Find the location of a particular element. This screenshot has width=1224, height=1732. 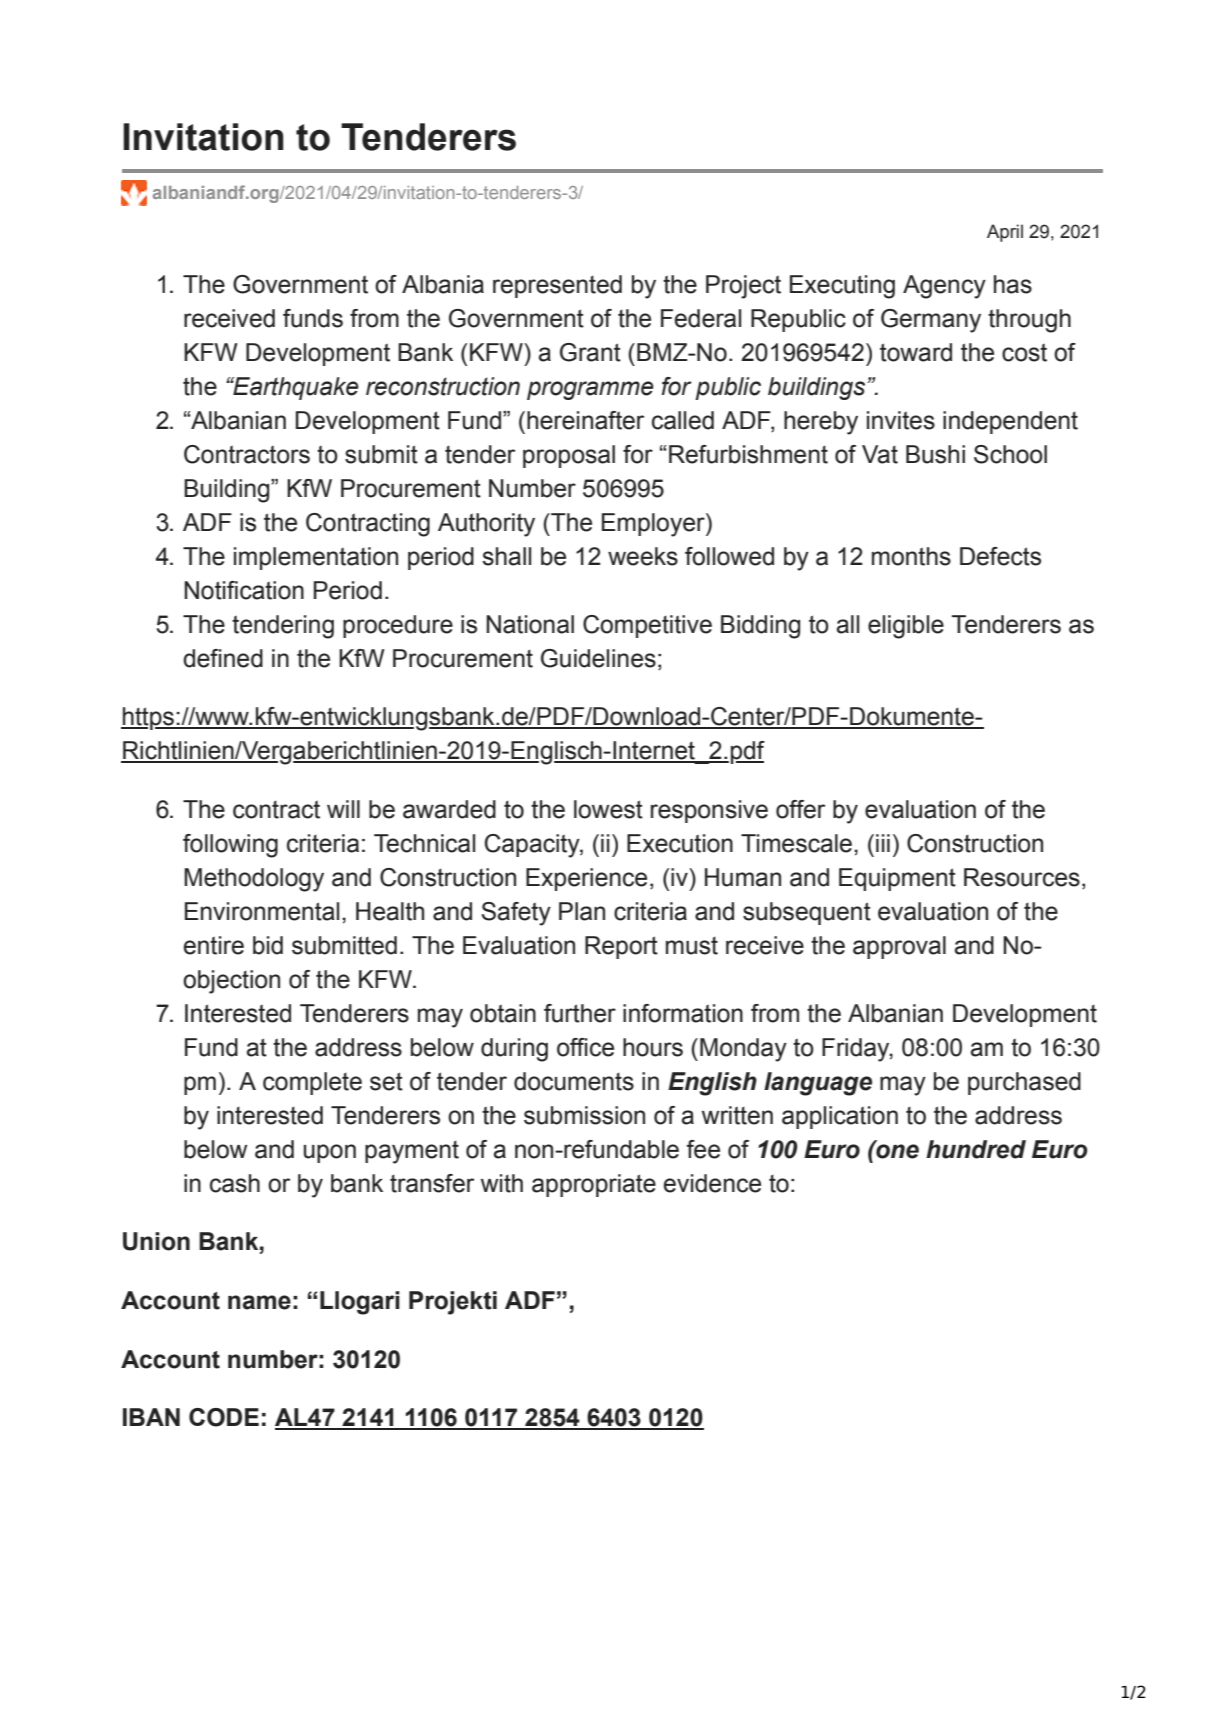

represented is located at coordinates (557, 286).
